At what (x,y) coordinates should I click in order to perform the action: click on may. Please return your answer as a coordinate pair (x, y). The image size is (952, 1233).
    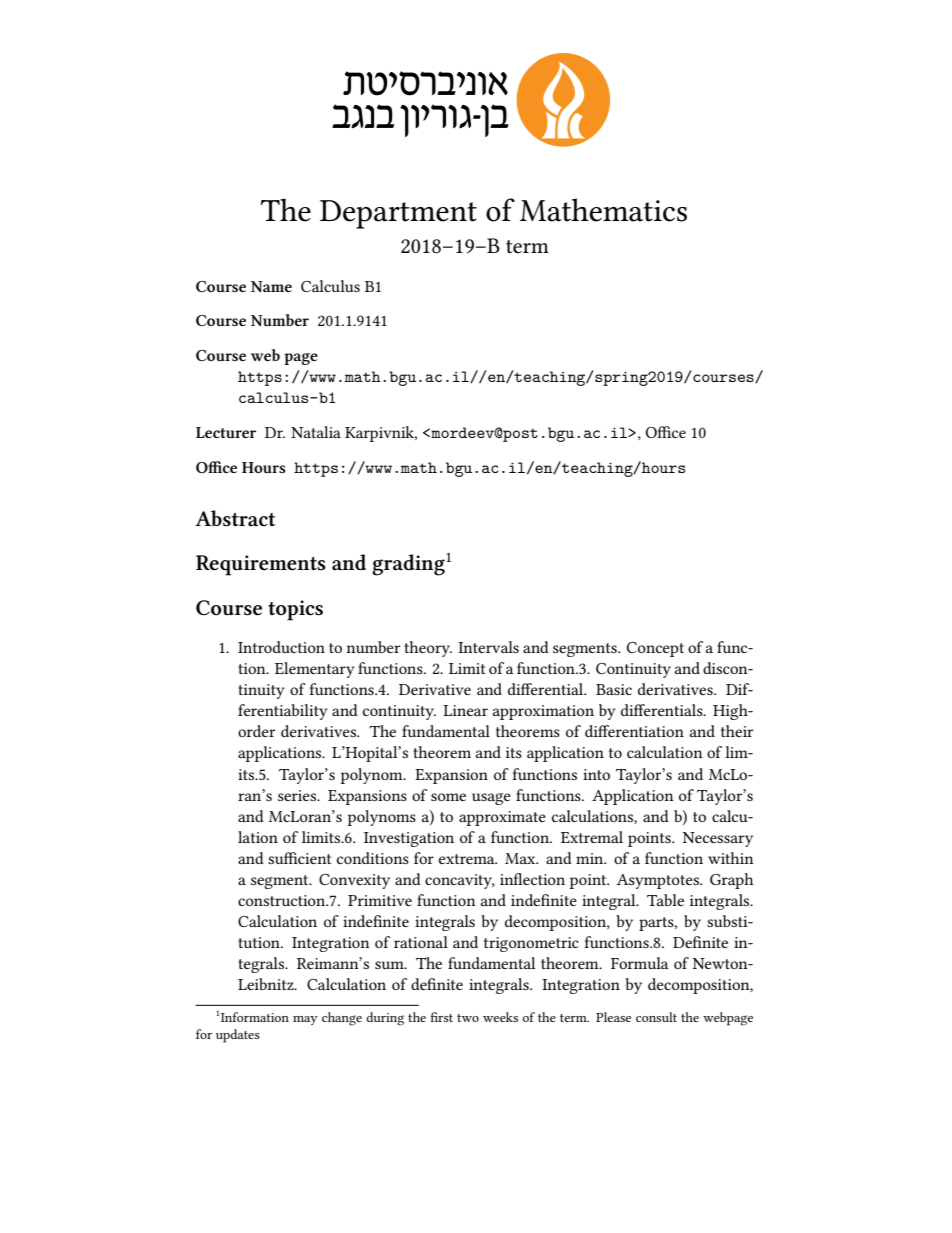
    Looking at the image, I should click on (305, 1020).
